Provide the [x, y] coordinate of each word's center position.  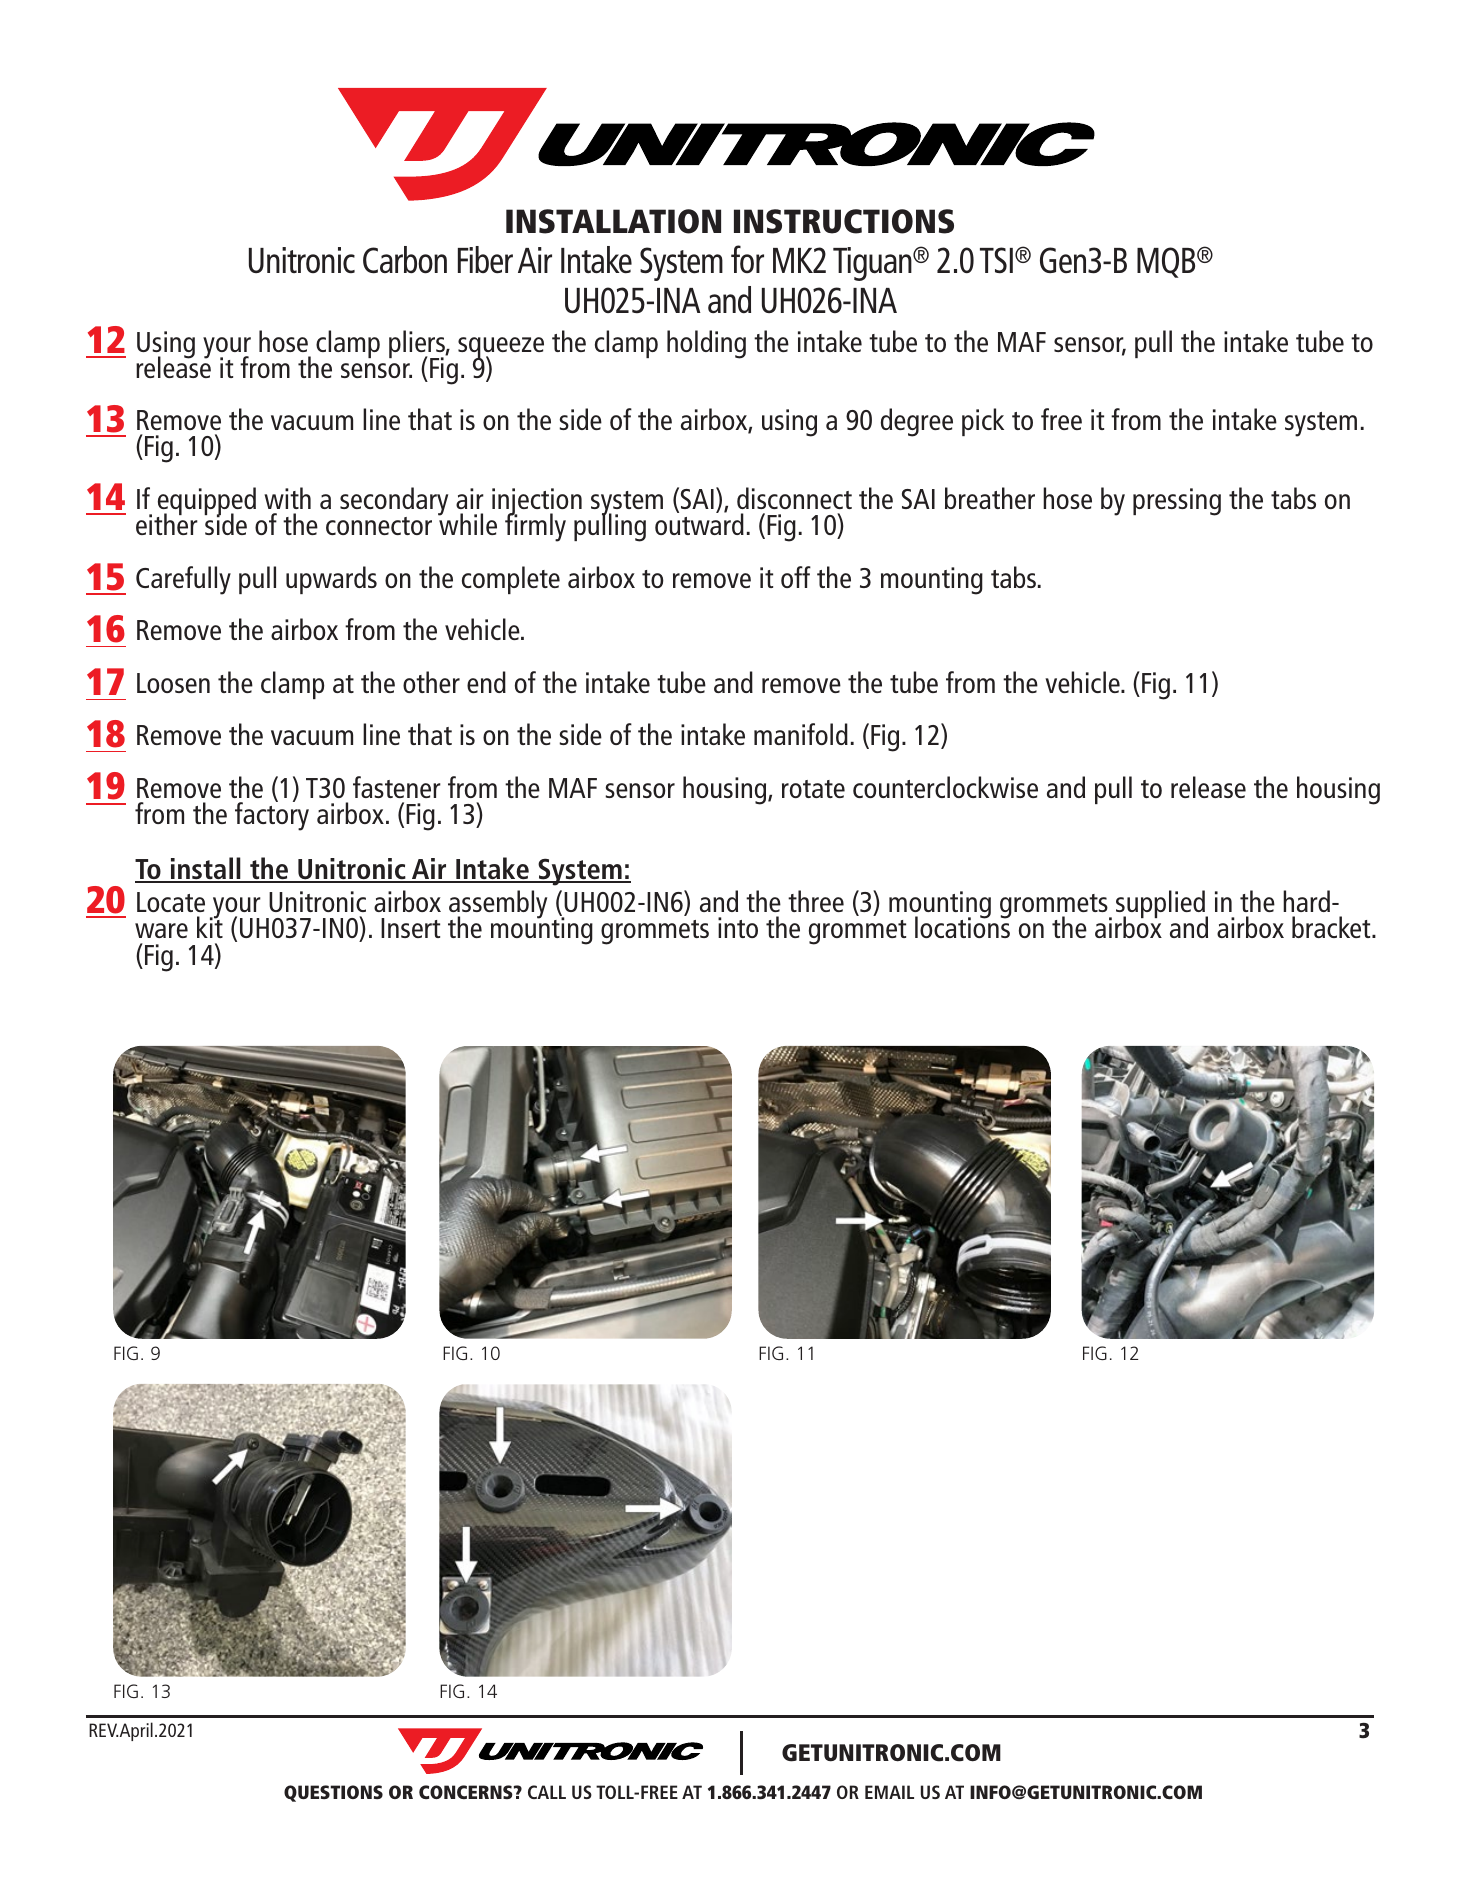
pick [983, 422]
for [747, 259]
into [738, 927]
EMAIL [889, 1792]
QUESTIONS [333, 1793]
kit [210, 926]
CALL [547, 1792]
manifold [801, 734]
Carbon [405, 260]
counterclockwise [945, 787]
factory [272, 815]
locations [963, 926]
